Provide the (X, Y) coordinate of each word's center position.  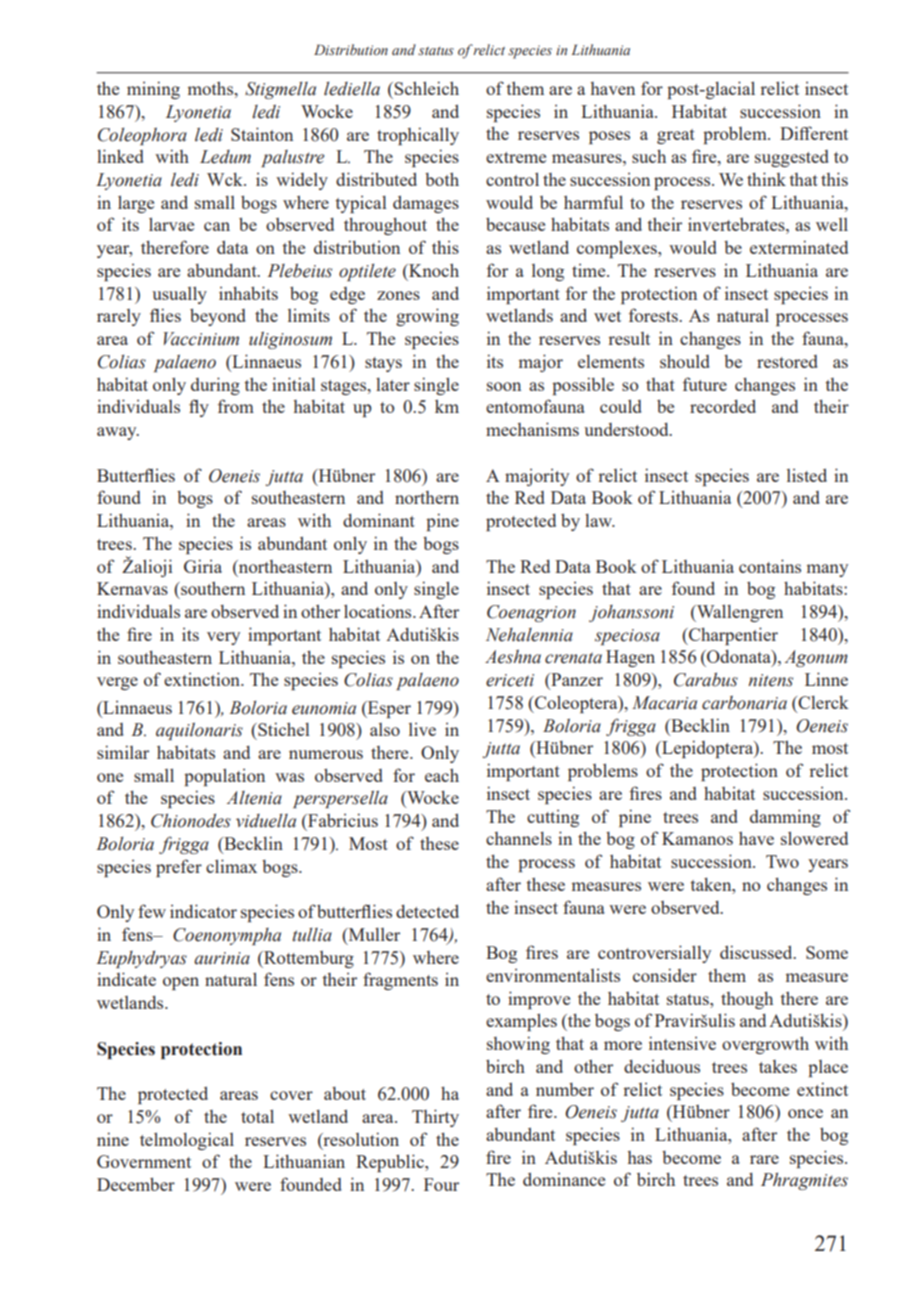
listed (807, 475)
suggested (792, 158)
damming (785, 818)
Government (144, 1161)
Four (441, 1184)
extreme (516, 157)
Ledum (225, 157)
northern (427, 497)
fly (199, 408)
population (224, 777)
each (442, 775)
